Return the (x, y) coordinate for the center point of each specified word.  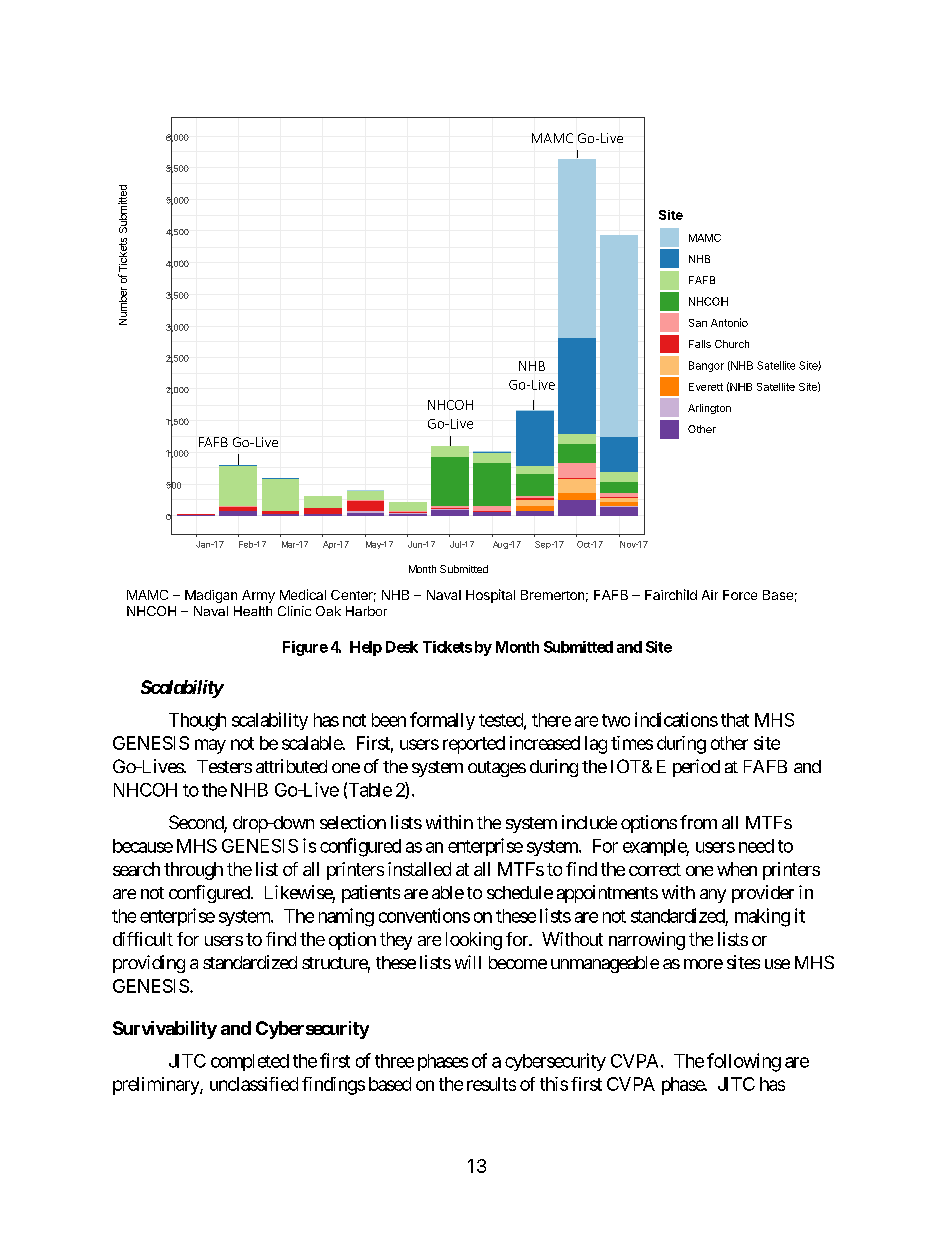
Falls (700, 344)
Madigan (211, 596)
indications (676, 719)
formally (442, 721)
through (193, 871)
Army (258, 596)
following (744, 1062)
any (713, 896)
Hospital (490, 596)
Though (197, 722)
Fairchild (671, 594)
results (491, 1084)
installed (419, 869)
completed (250, 1062)
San (698, 323)
